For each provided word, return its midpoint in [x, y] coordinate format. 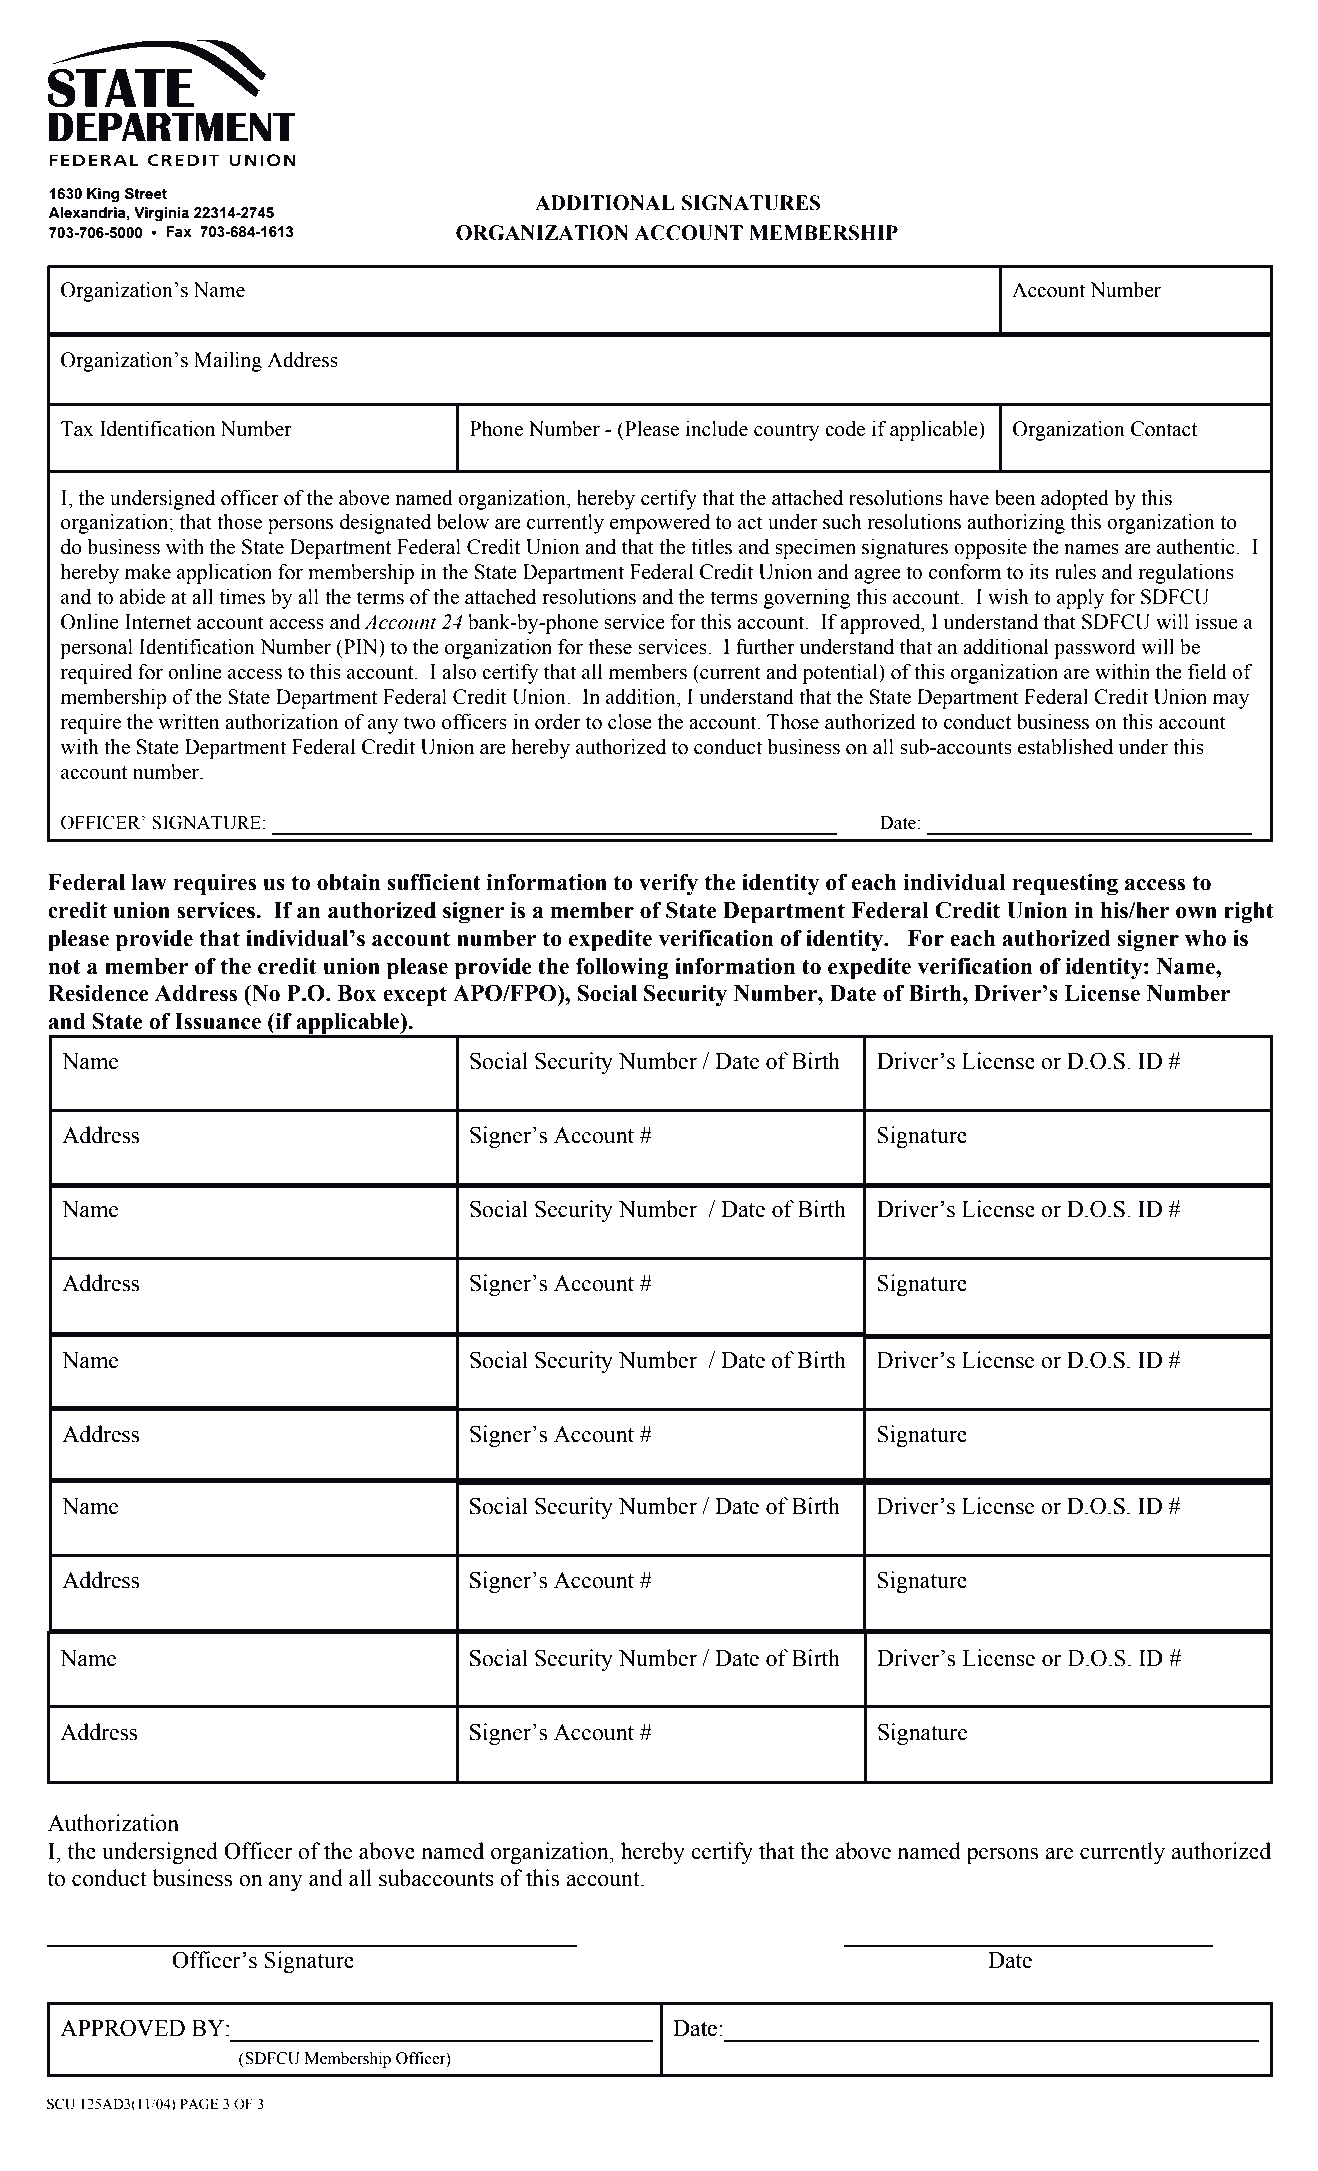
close [630, 722]
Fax [179, 232]
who [1205, 938]
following [622, 968]
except [415, 996]
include [717, 429]
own [1196, 913]
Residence [98, 993]
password [1095, 649]
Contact [1164, 429]
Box [356, 993]
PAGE [199, 2104]
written [188, 722]
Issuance [218, 1021]
